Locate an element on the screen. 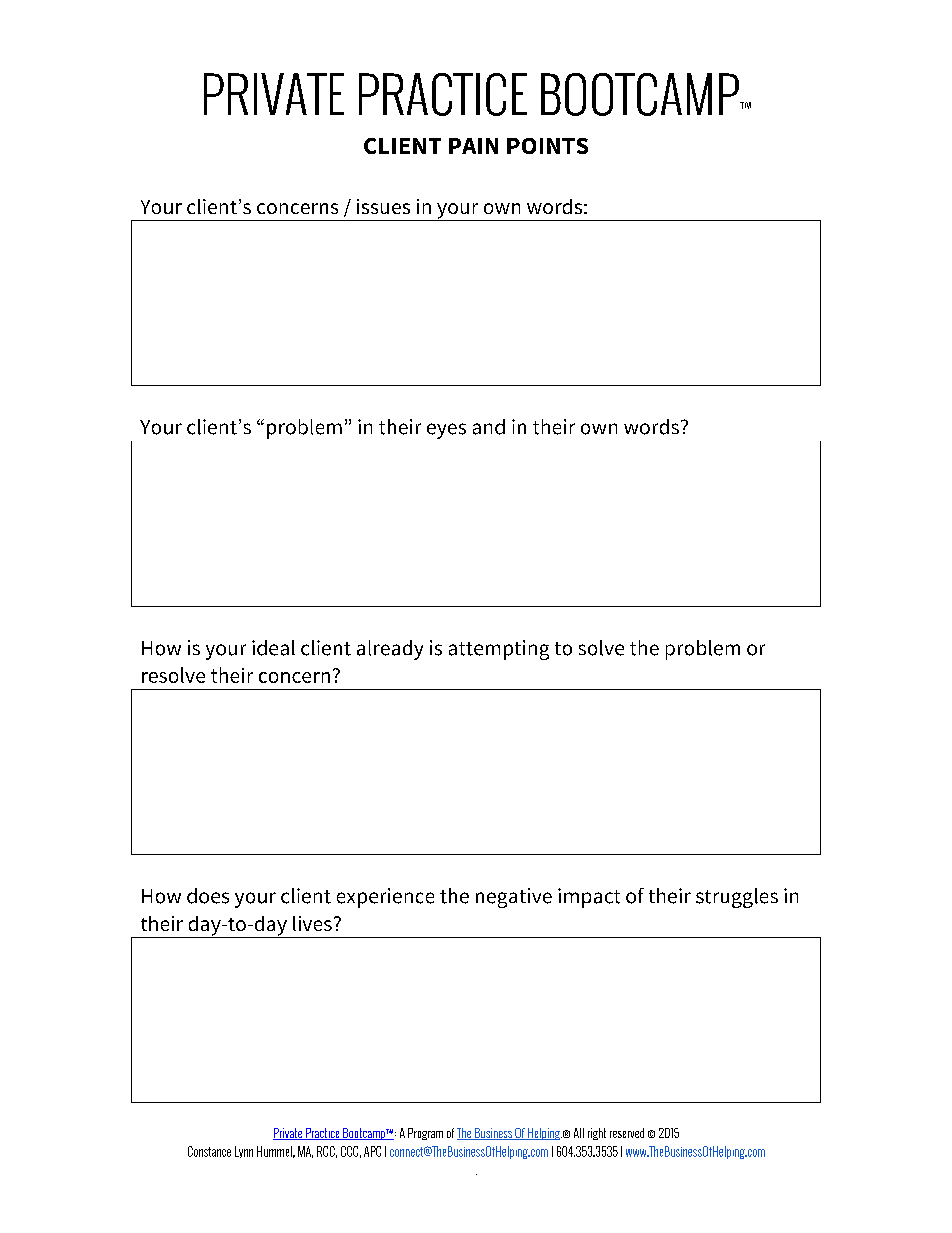 The height and width of the screenshot is (1233, 952). PAIN is located at coordinates (473, 146).
